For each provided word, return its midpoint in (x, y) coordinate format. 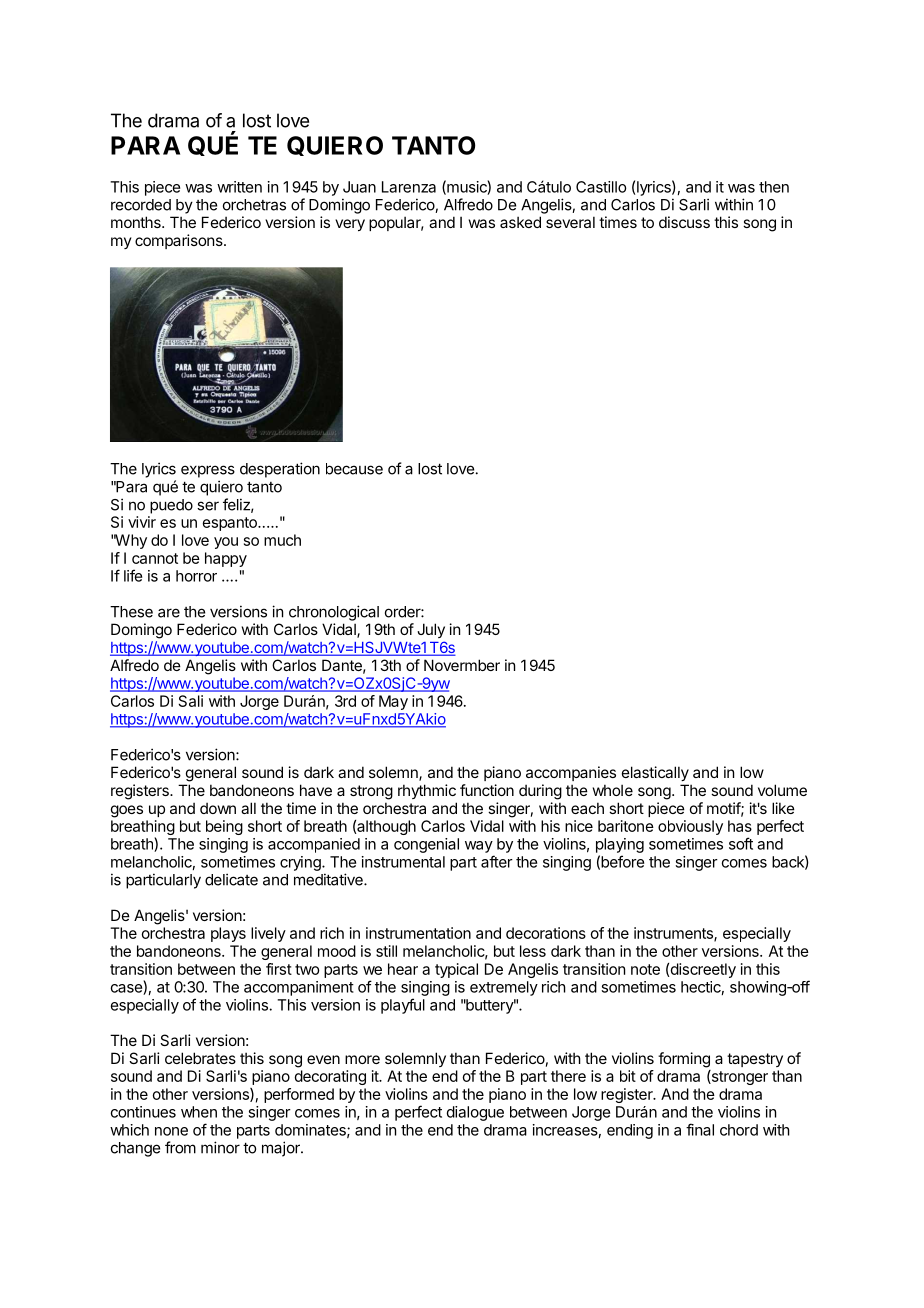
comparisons (180, 241)
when (199, 1112)
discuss (684, 222)
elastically (655, 773)
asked (520, 222)
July (431, 630)
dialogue (475, 1113)
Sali (191, 701)
